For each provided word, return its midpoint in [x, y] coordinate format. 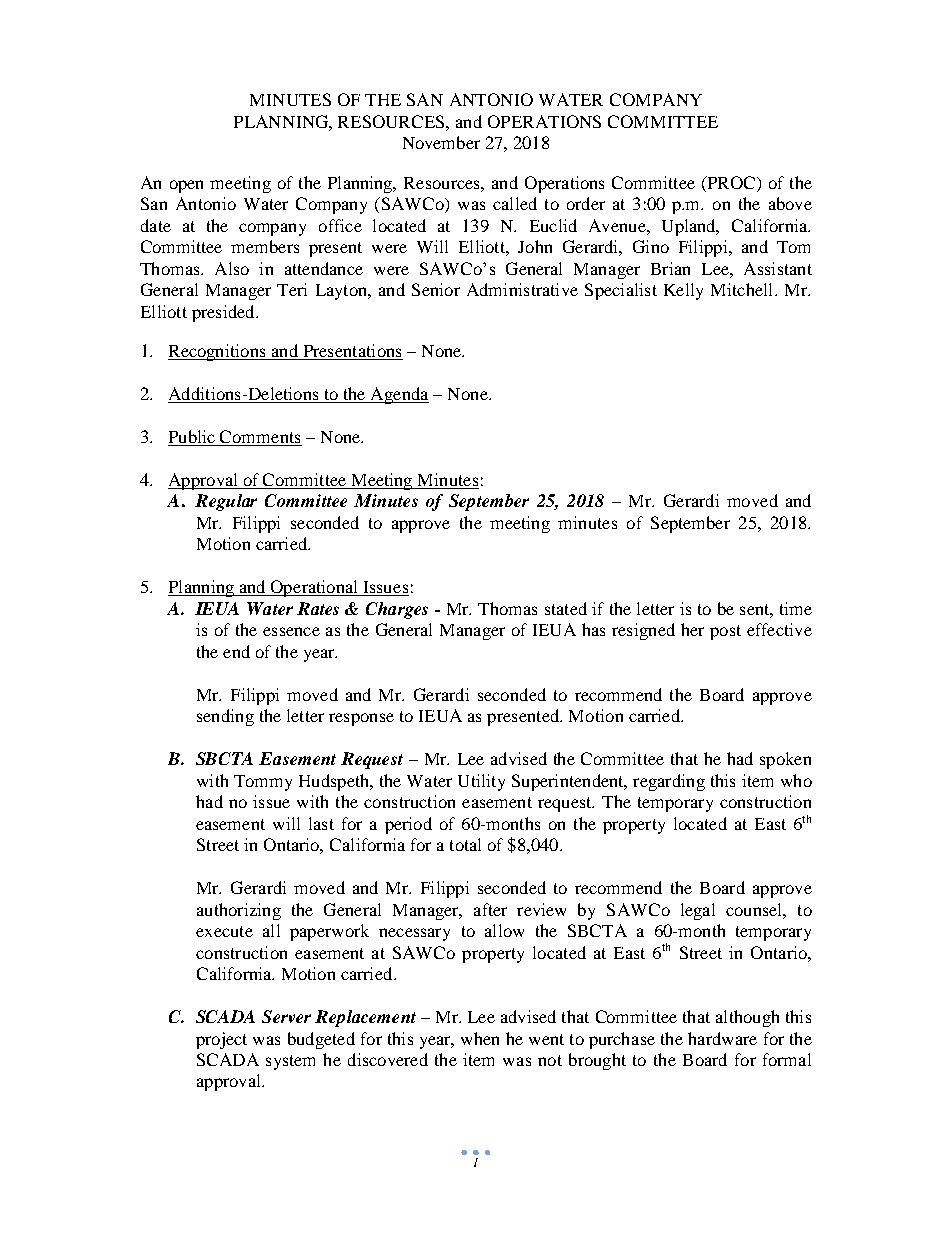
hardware [722, 1038]
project [221, 1040]
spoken [785, 760]
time [796, 608]
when [480, 1038]
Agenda [399, 395]
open [186, 186]
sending [225, 717]
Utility [481, 782]
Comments [260, 438]
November [441, 142]
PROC [731, 184]
